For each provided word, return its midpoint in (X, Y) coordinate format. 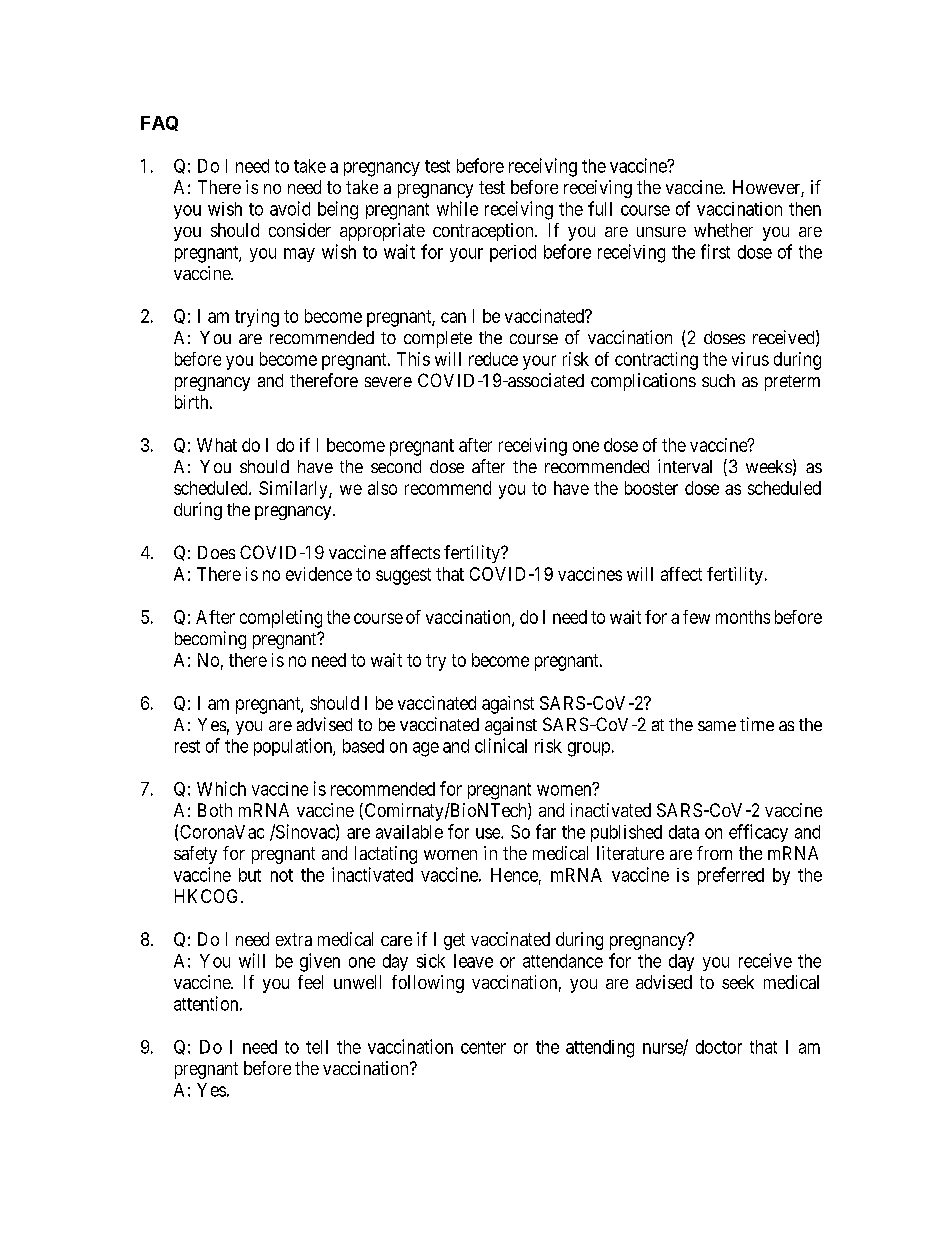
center (483, 1047)
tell (317, 1047)
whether (723, 230)
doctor (719, 1047)
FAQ (159, 123)
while (457, 208)
